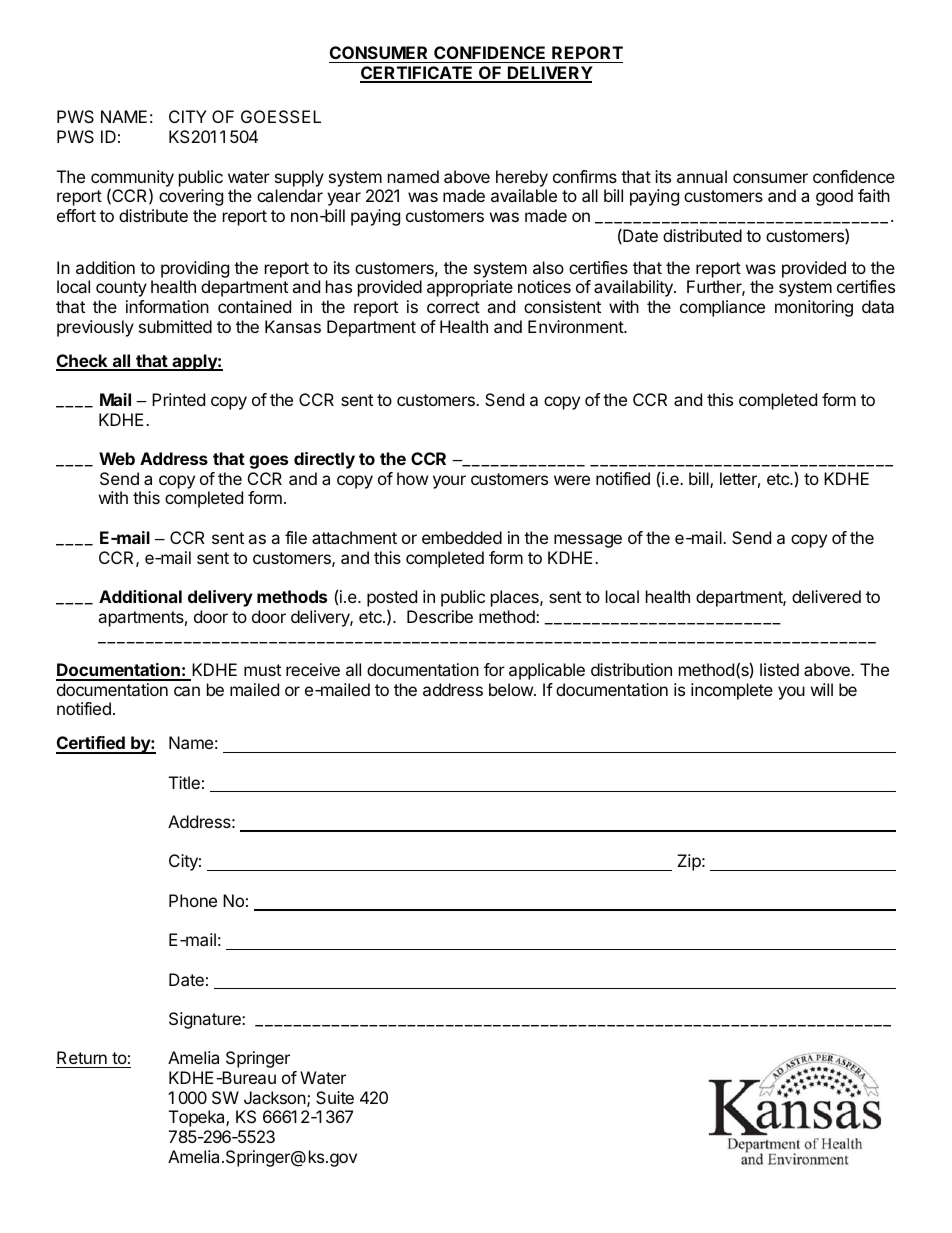 Image resolution: width=952 pixels, height=1233 pixels. Describe the element at coordinates (335, 1097) in the screenshot. I see `Suite` at that location.
